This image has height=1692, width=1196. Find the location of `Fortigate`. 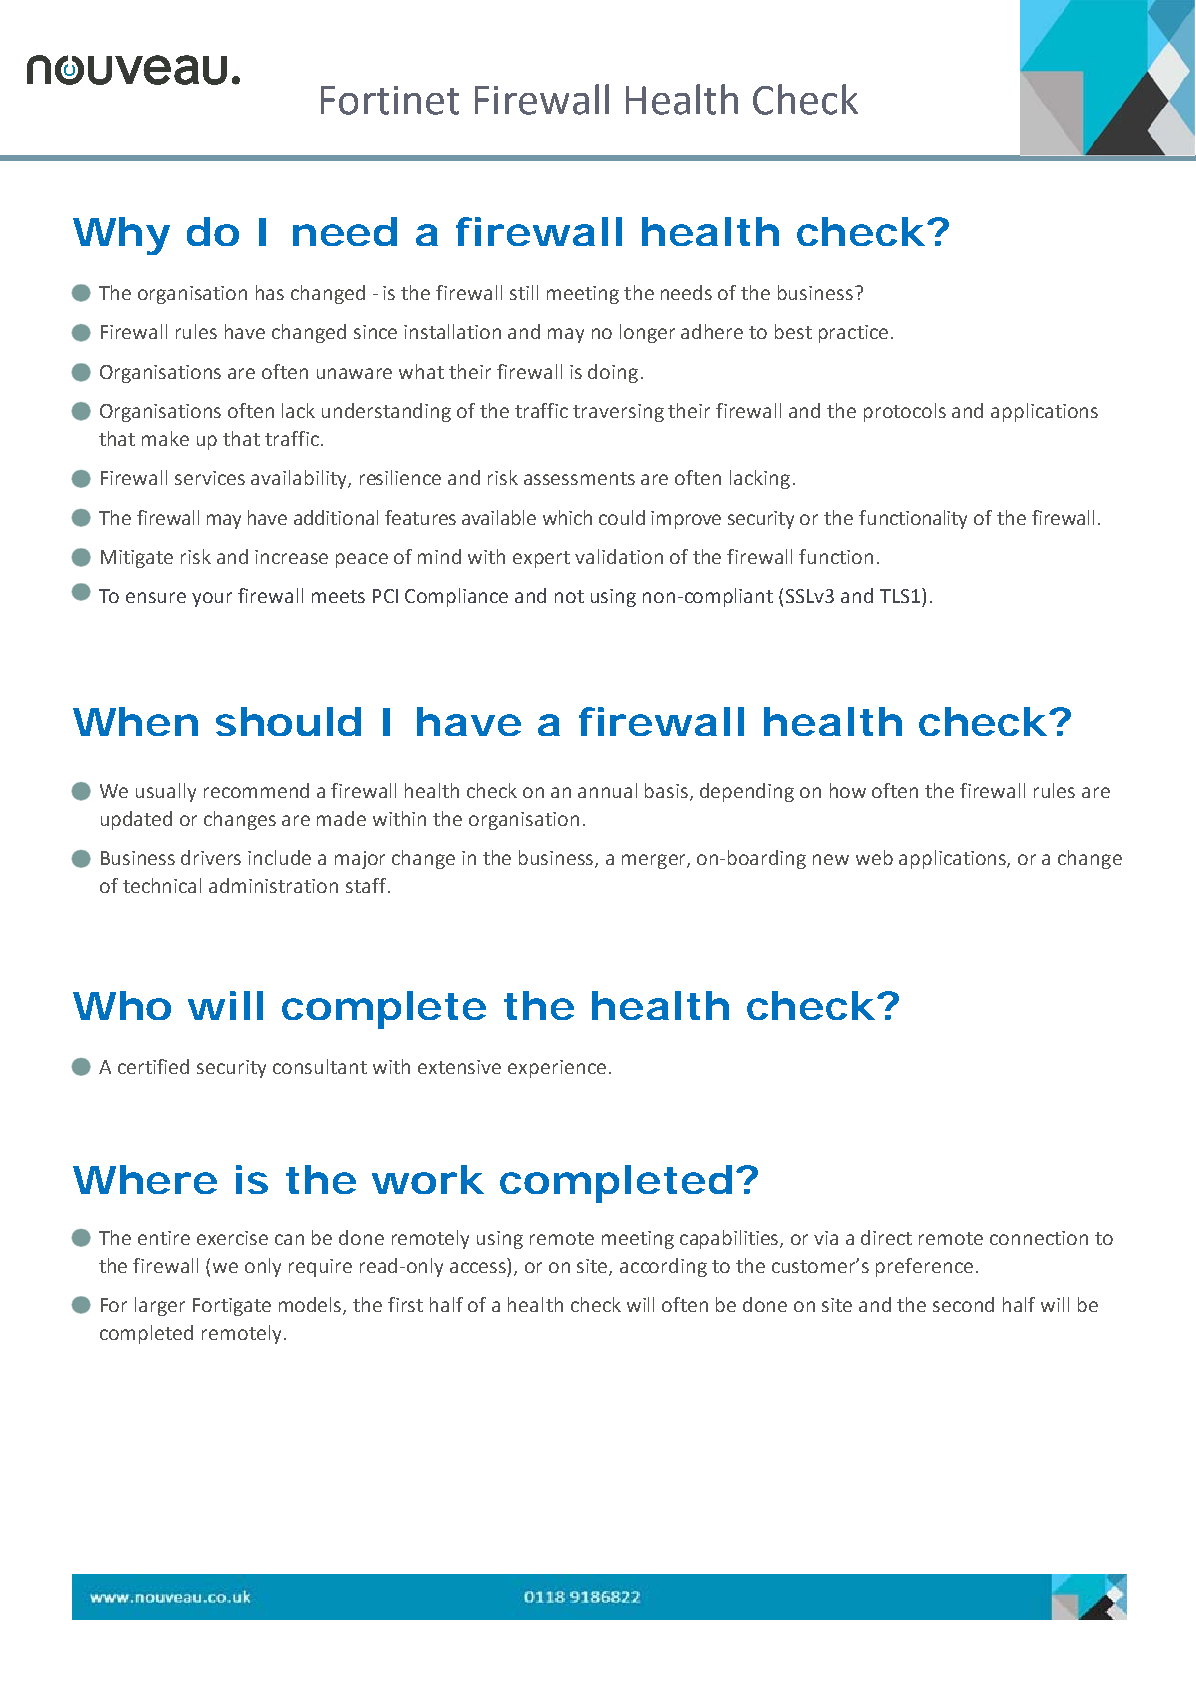

Fortigate is located at coordinates (232, 1307).
